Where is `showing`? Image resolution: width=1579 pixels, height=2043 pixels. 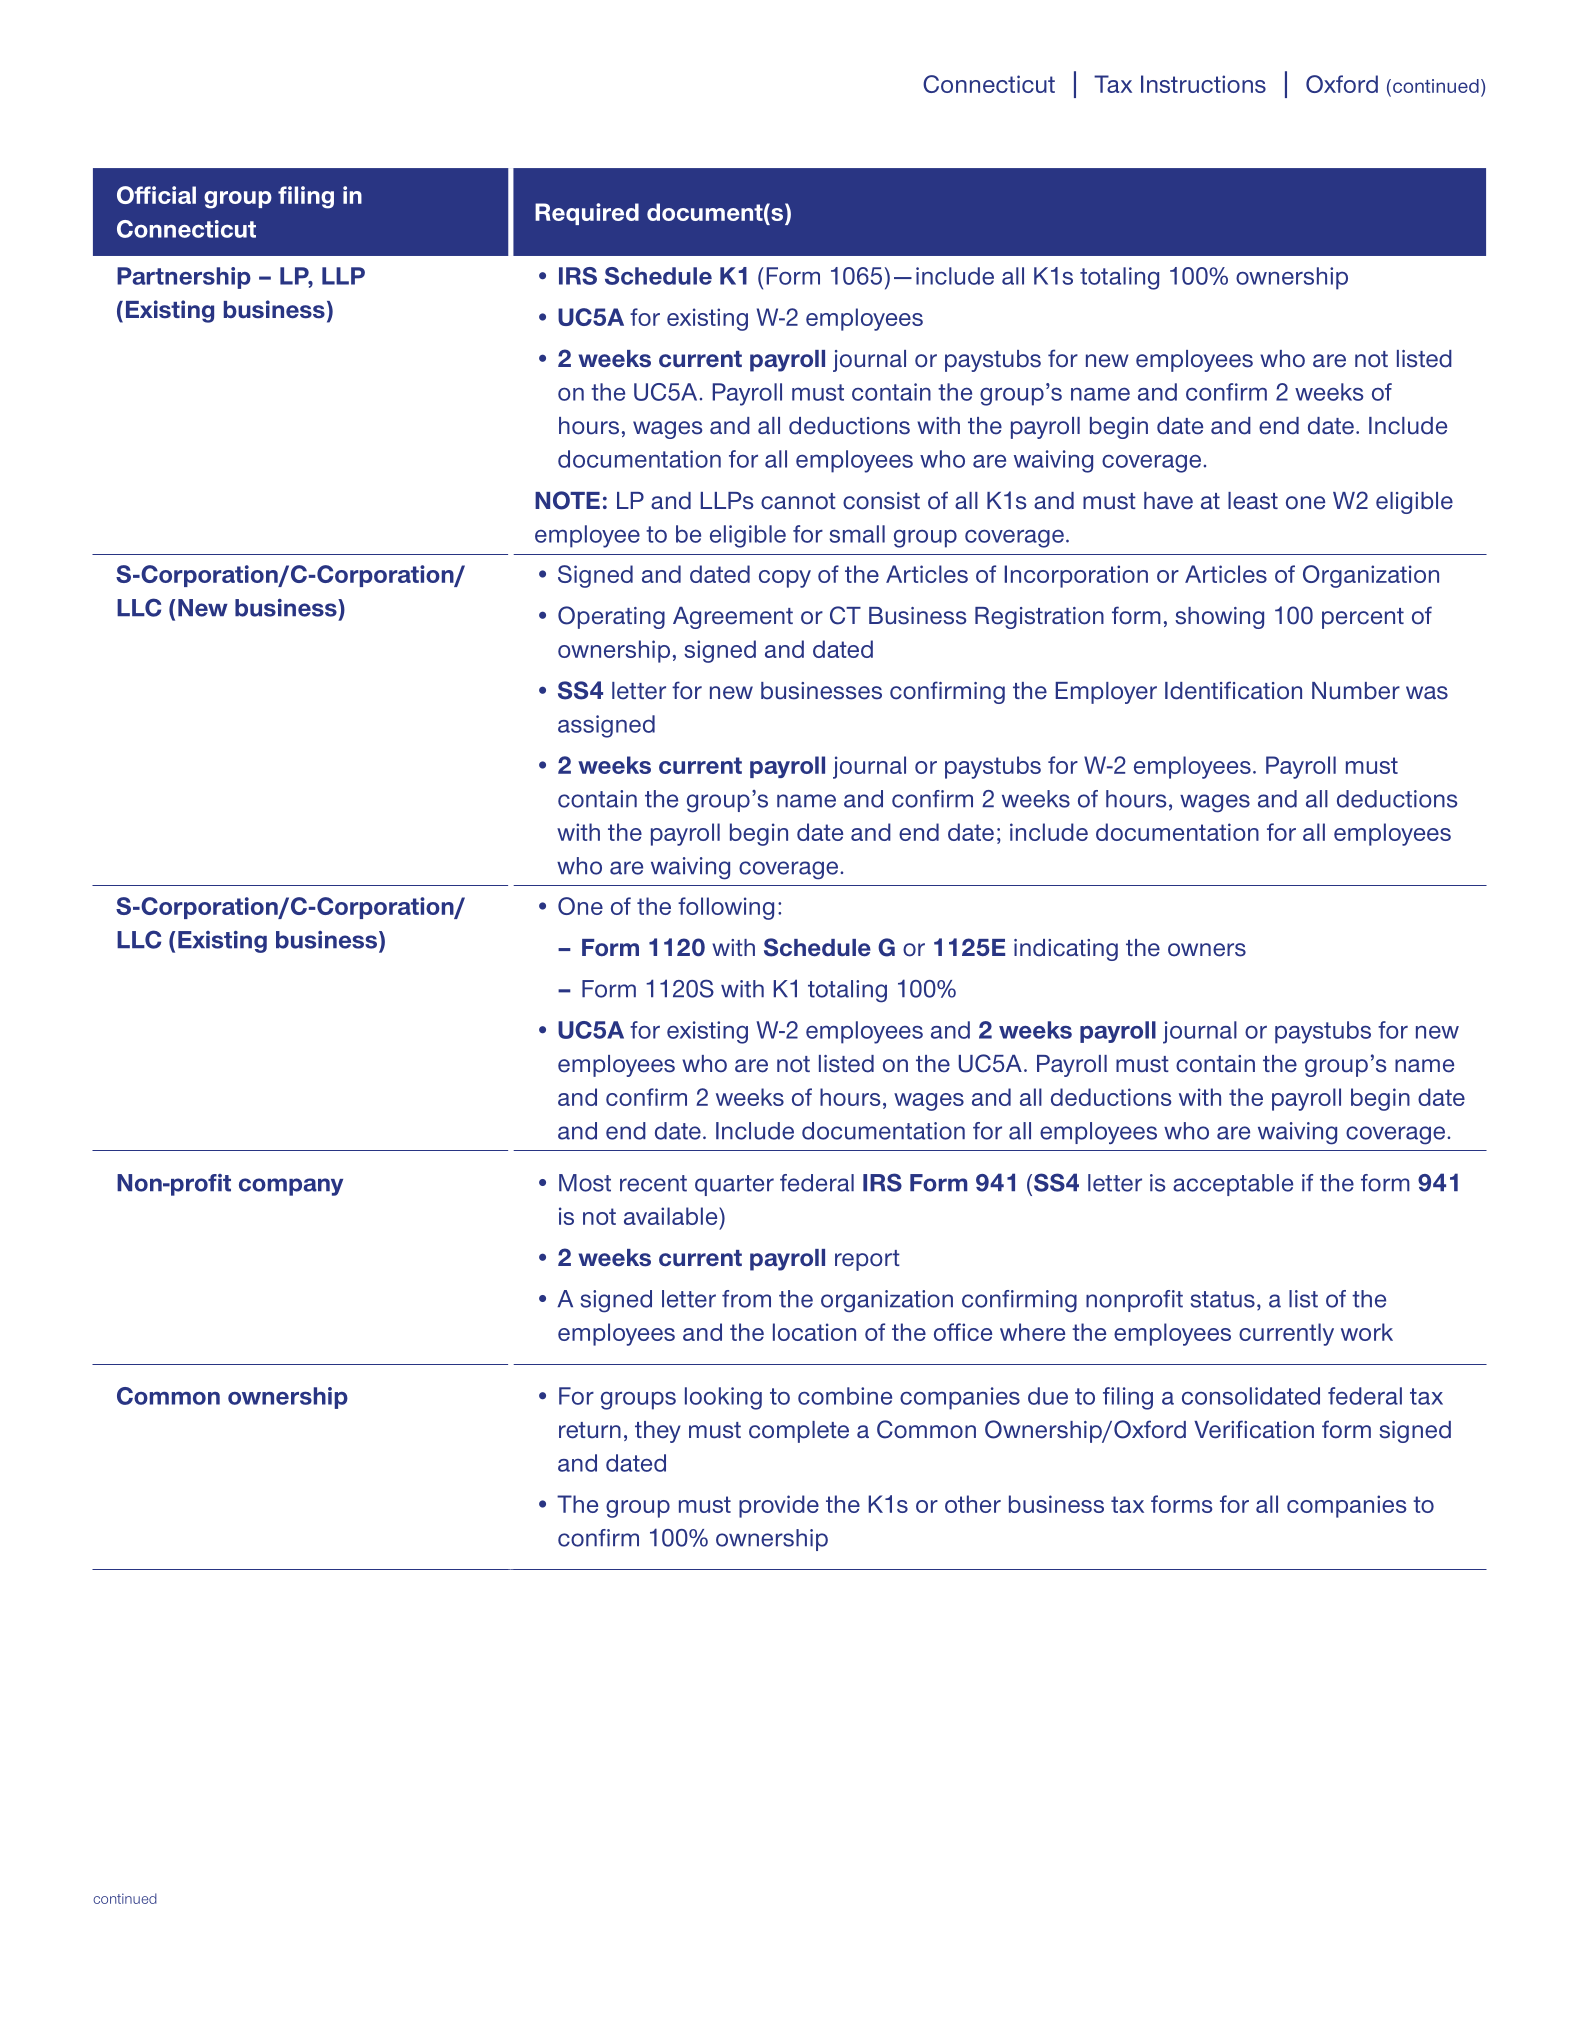
showing is located at coordinates (1219, 618).
